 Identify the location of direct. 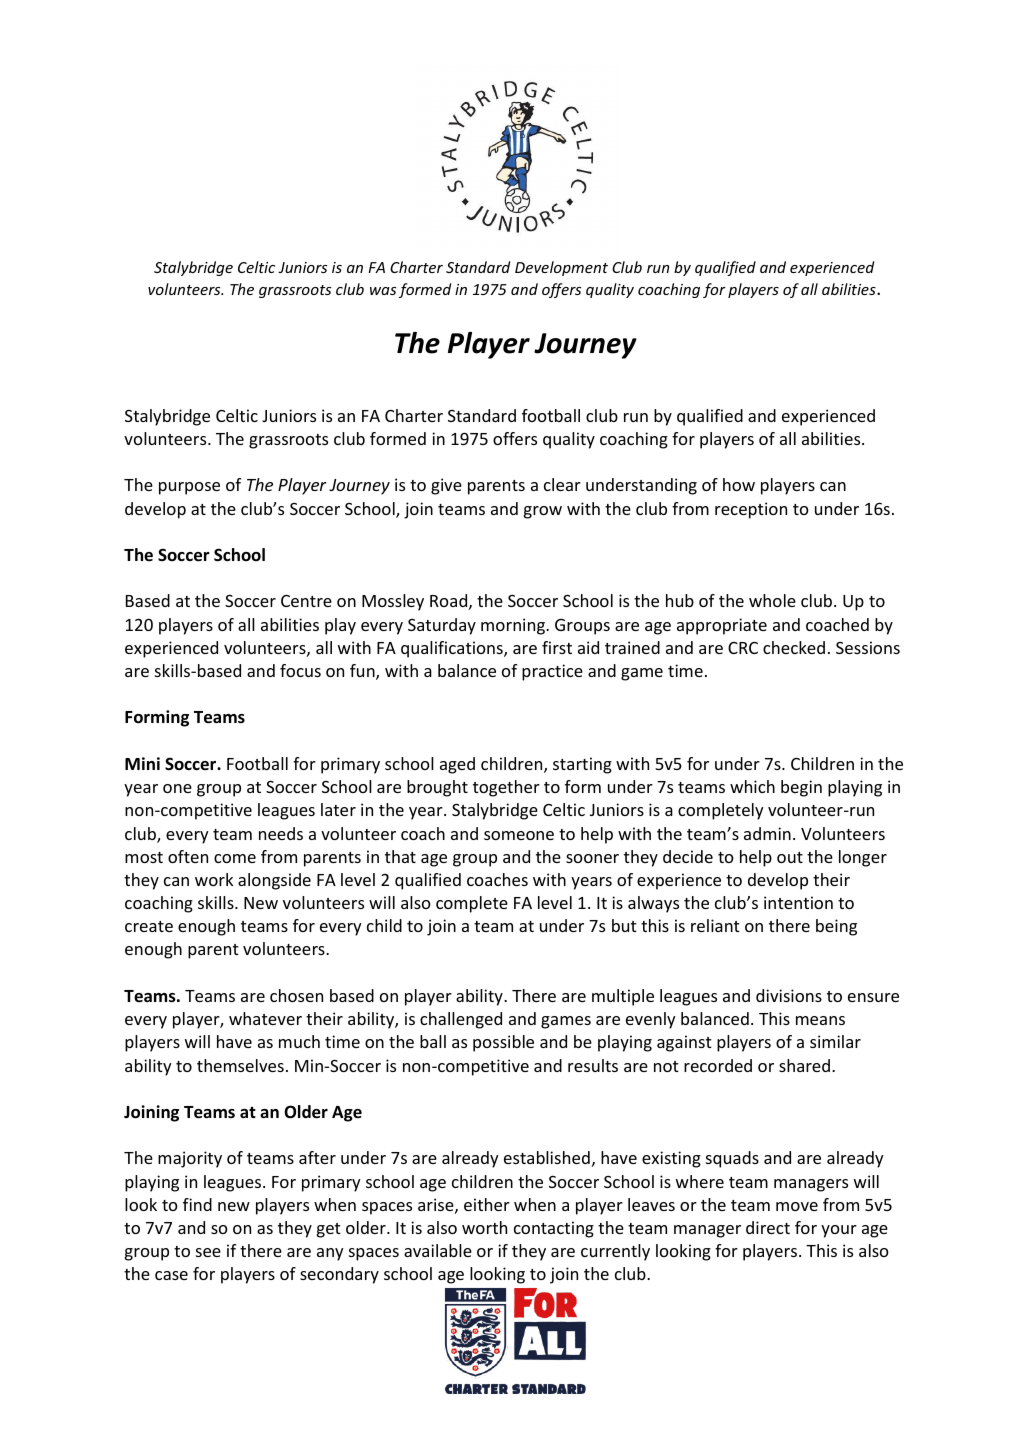
(768, 1227).
